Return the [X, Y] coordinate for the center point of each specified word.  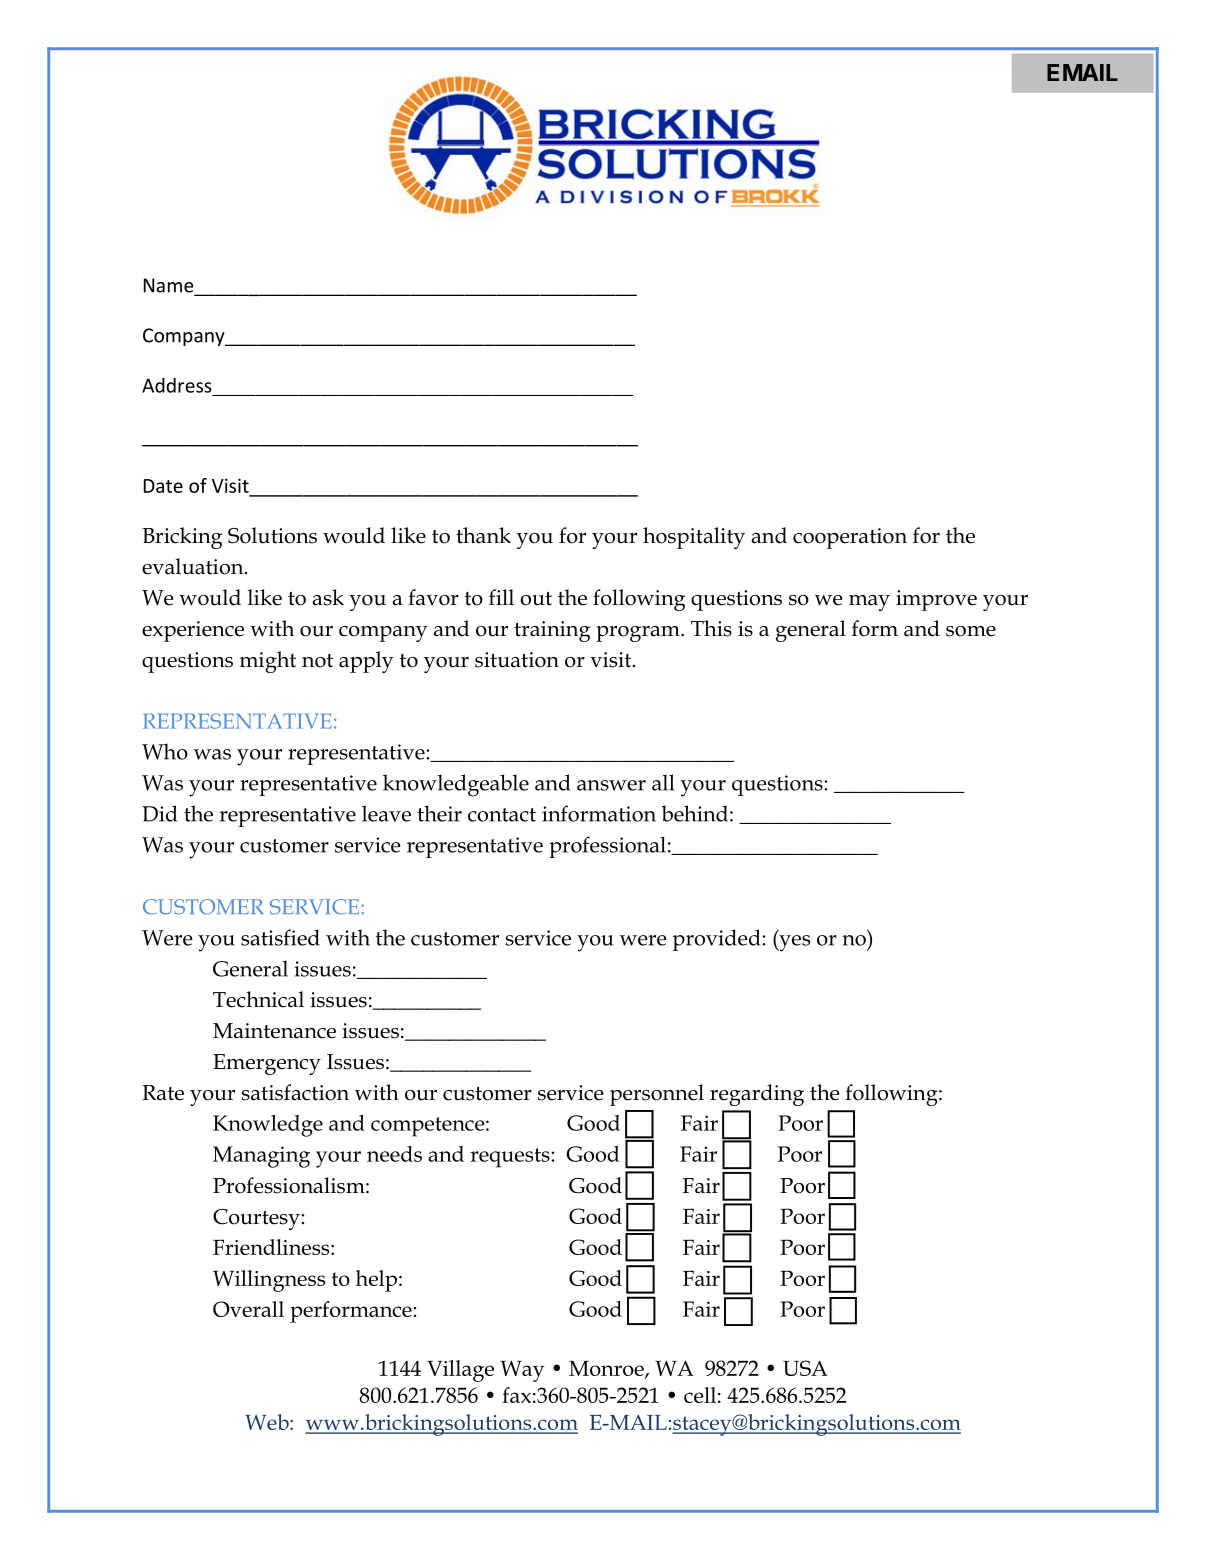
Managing [261, 1157]
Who [165, 751]
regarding [757, 1095]
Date [163, 486]
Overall [248, 1309]
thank [483, 535]
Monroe [607, 1369]
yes [793, 943]
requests [511, 1158]
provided [718, 940]
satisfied [280, 937]
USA [805, 1368]
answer [611, 785]
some [971, 631]
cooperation [850, 538]
